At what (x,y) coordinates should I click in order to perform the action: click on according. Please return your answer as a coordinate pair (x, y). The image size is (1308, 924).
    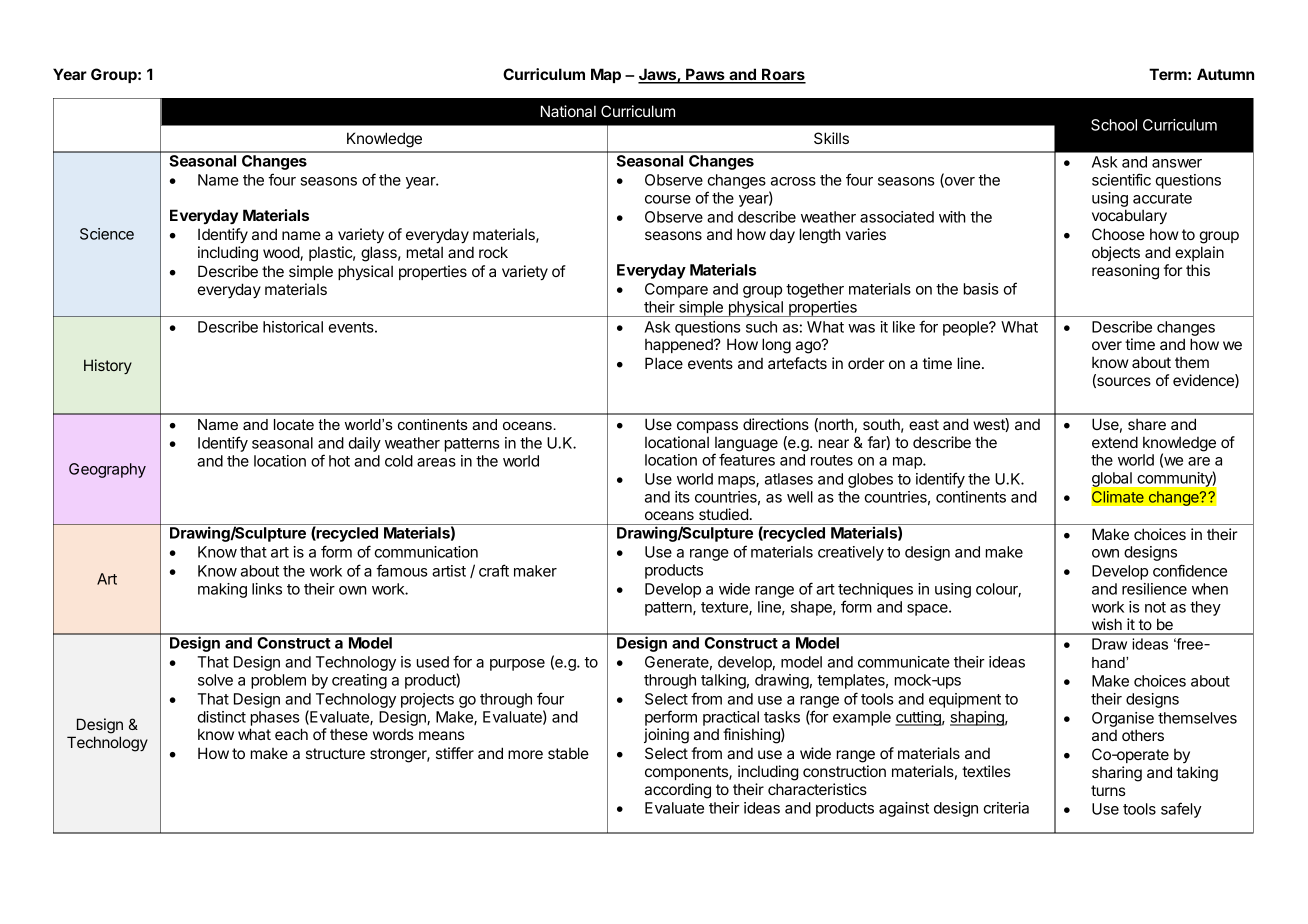
    Looking at the image, I should click on (678, 791).
